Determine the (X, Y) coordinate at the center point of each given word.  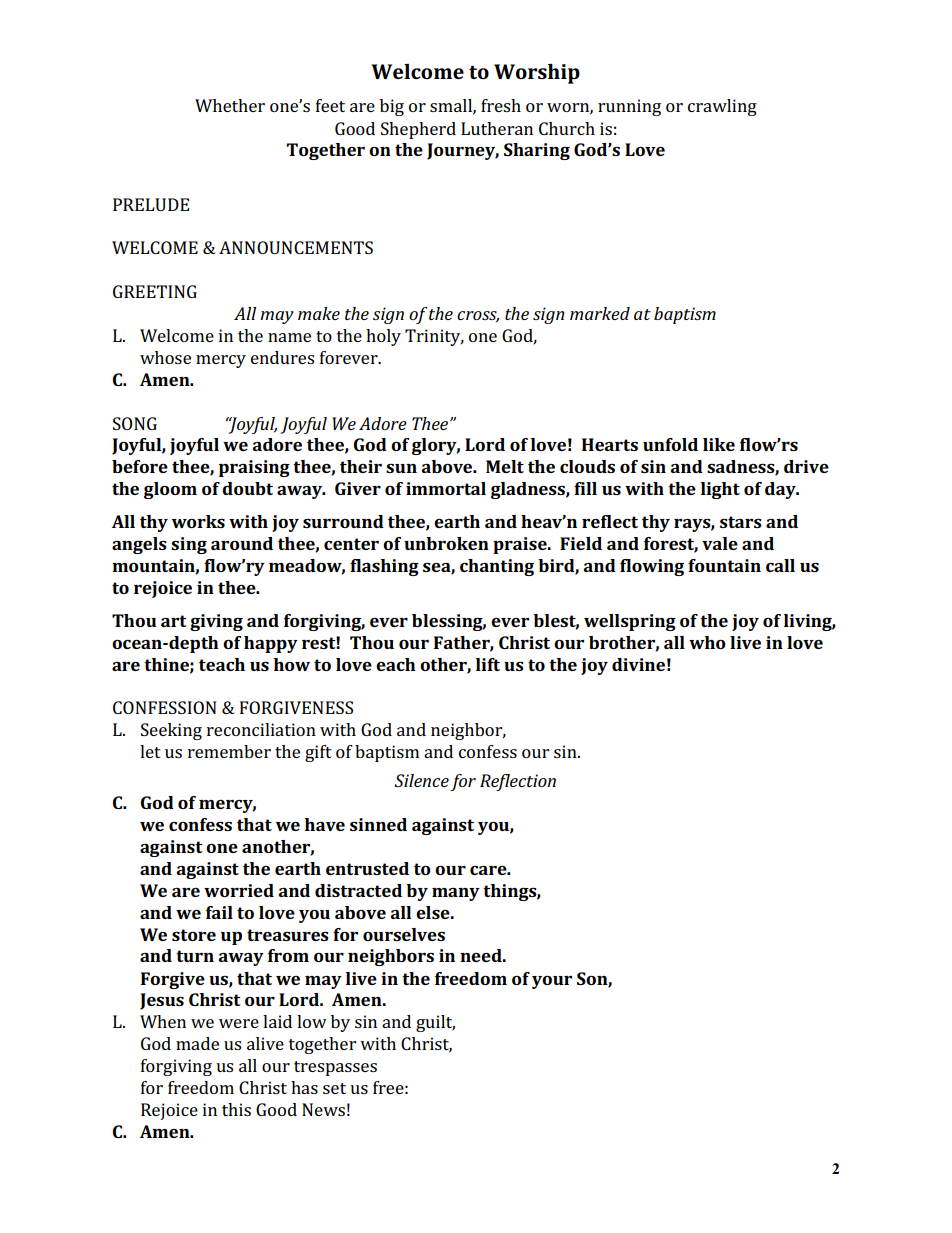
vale (720, 543)
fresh (501, 105)
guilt (435, 1023)
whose (165, 357)
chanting (497, 567)
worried (239, 890)
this (236, 1109)
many (456, 894)
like (719, 444)
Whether (230, 105)
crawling (722, 107)
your (552, 982)
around (242, 543)
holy (383, 337)
